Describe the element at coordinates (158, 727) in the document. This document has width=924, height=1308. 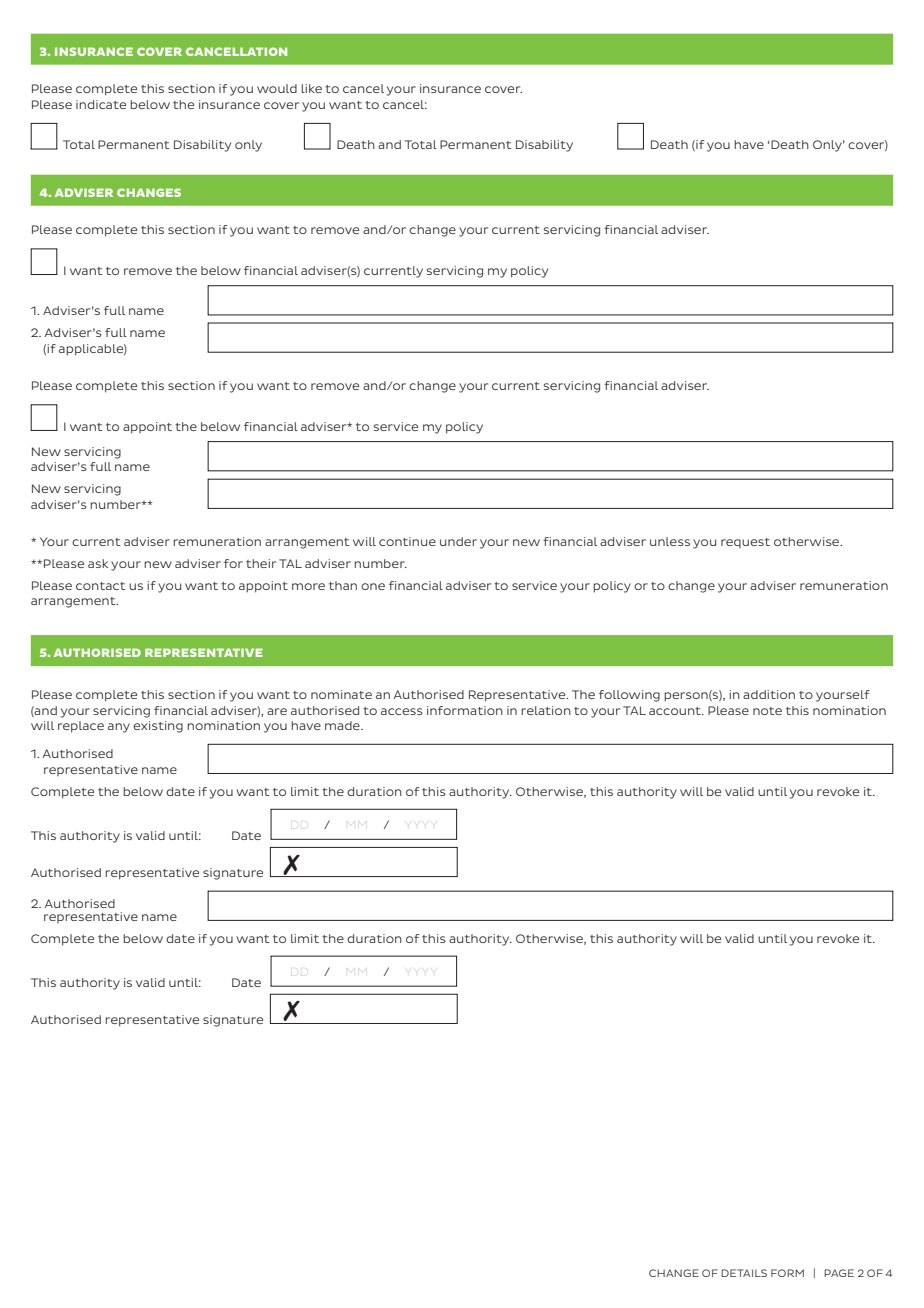
I see `existing` at that location.
